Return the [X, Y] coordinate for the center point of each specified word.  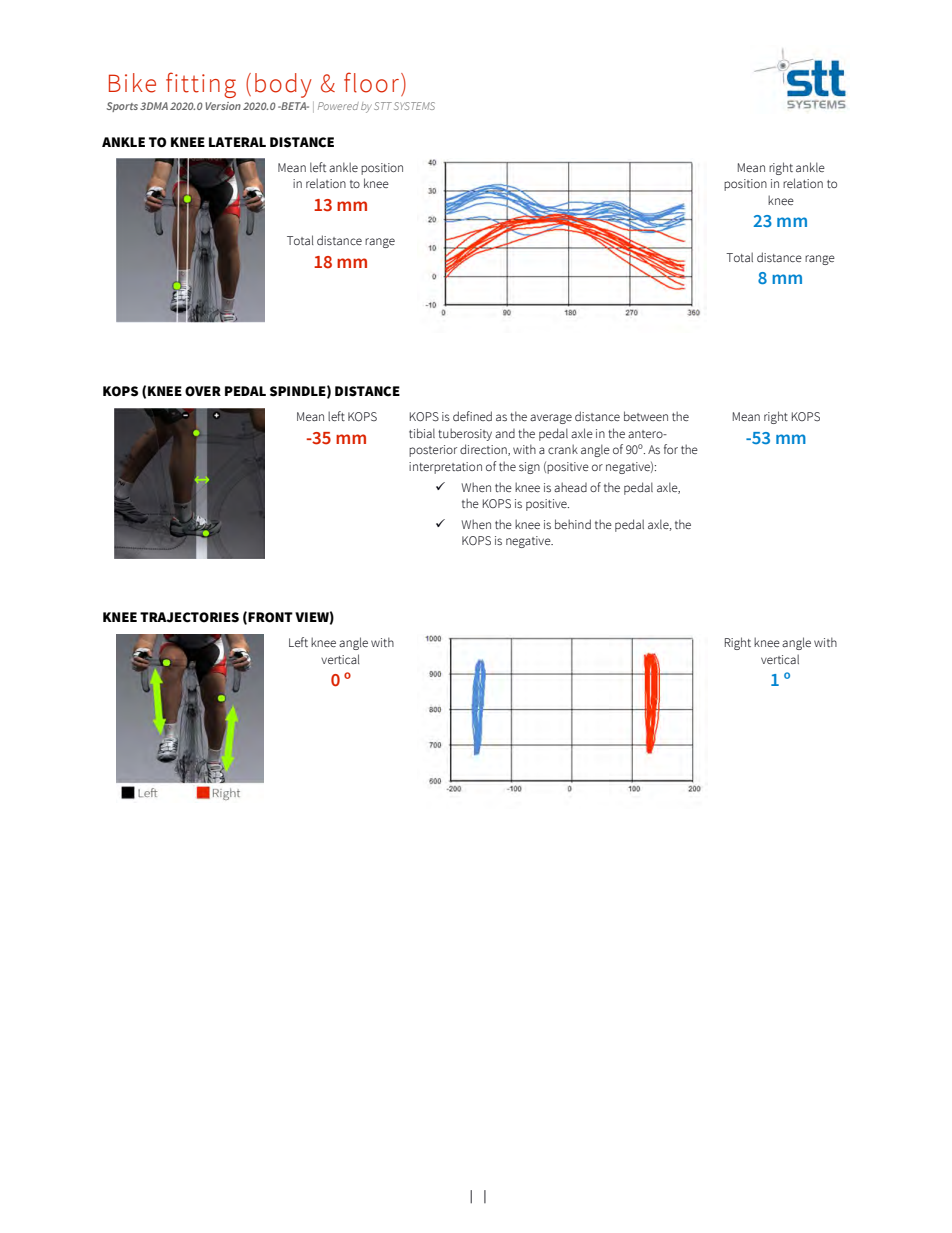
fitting [201, 85]
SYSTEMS [414, 106]
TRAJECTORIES [189, 617]
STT [383, 106]
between [646, 416]
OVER [203, 391]
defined [472, 416]
